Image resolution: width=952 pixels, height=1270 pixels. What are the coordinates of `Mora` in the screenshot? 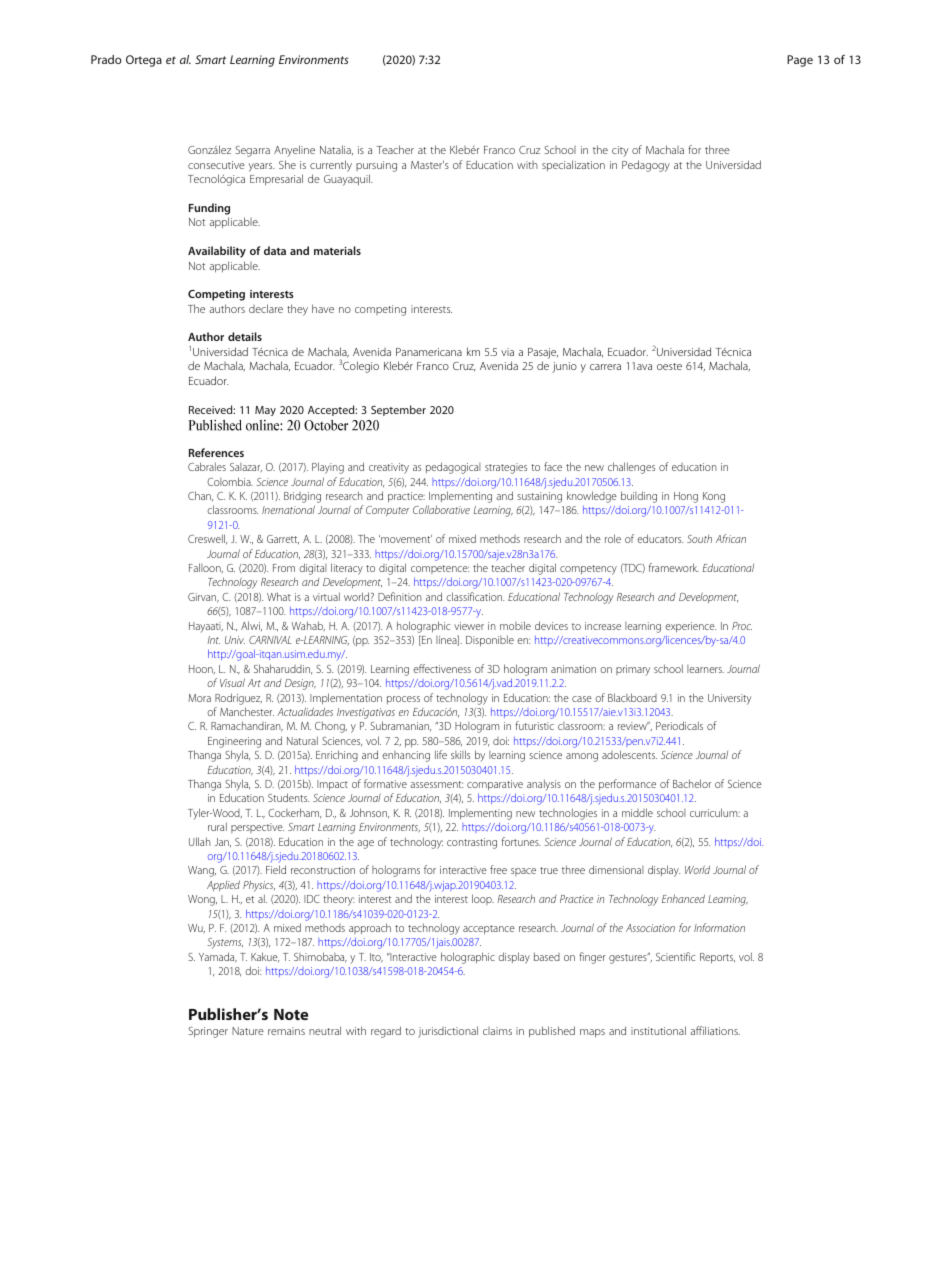 It's located at (199, 698).
